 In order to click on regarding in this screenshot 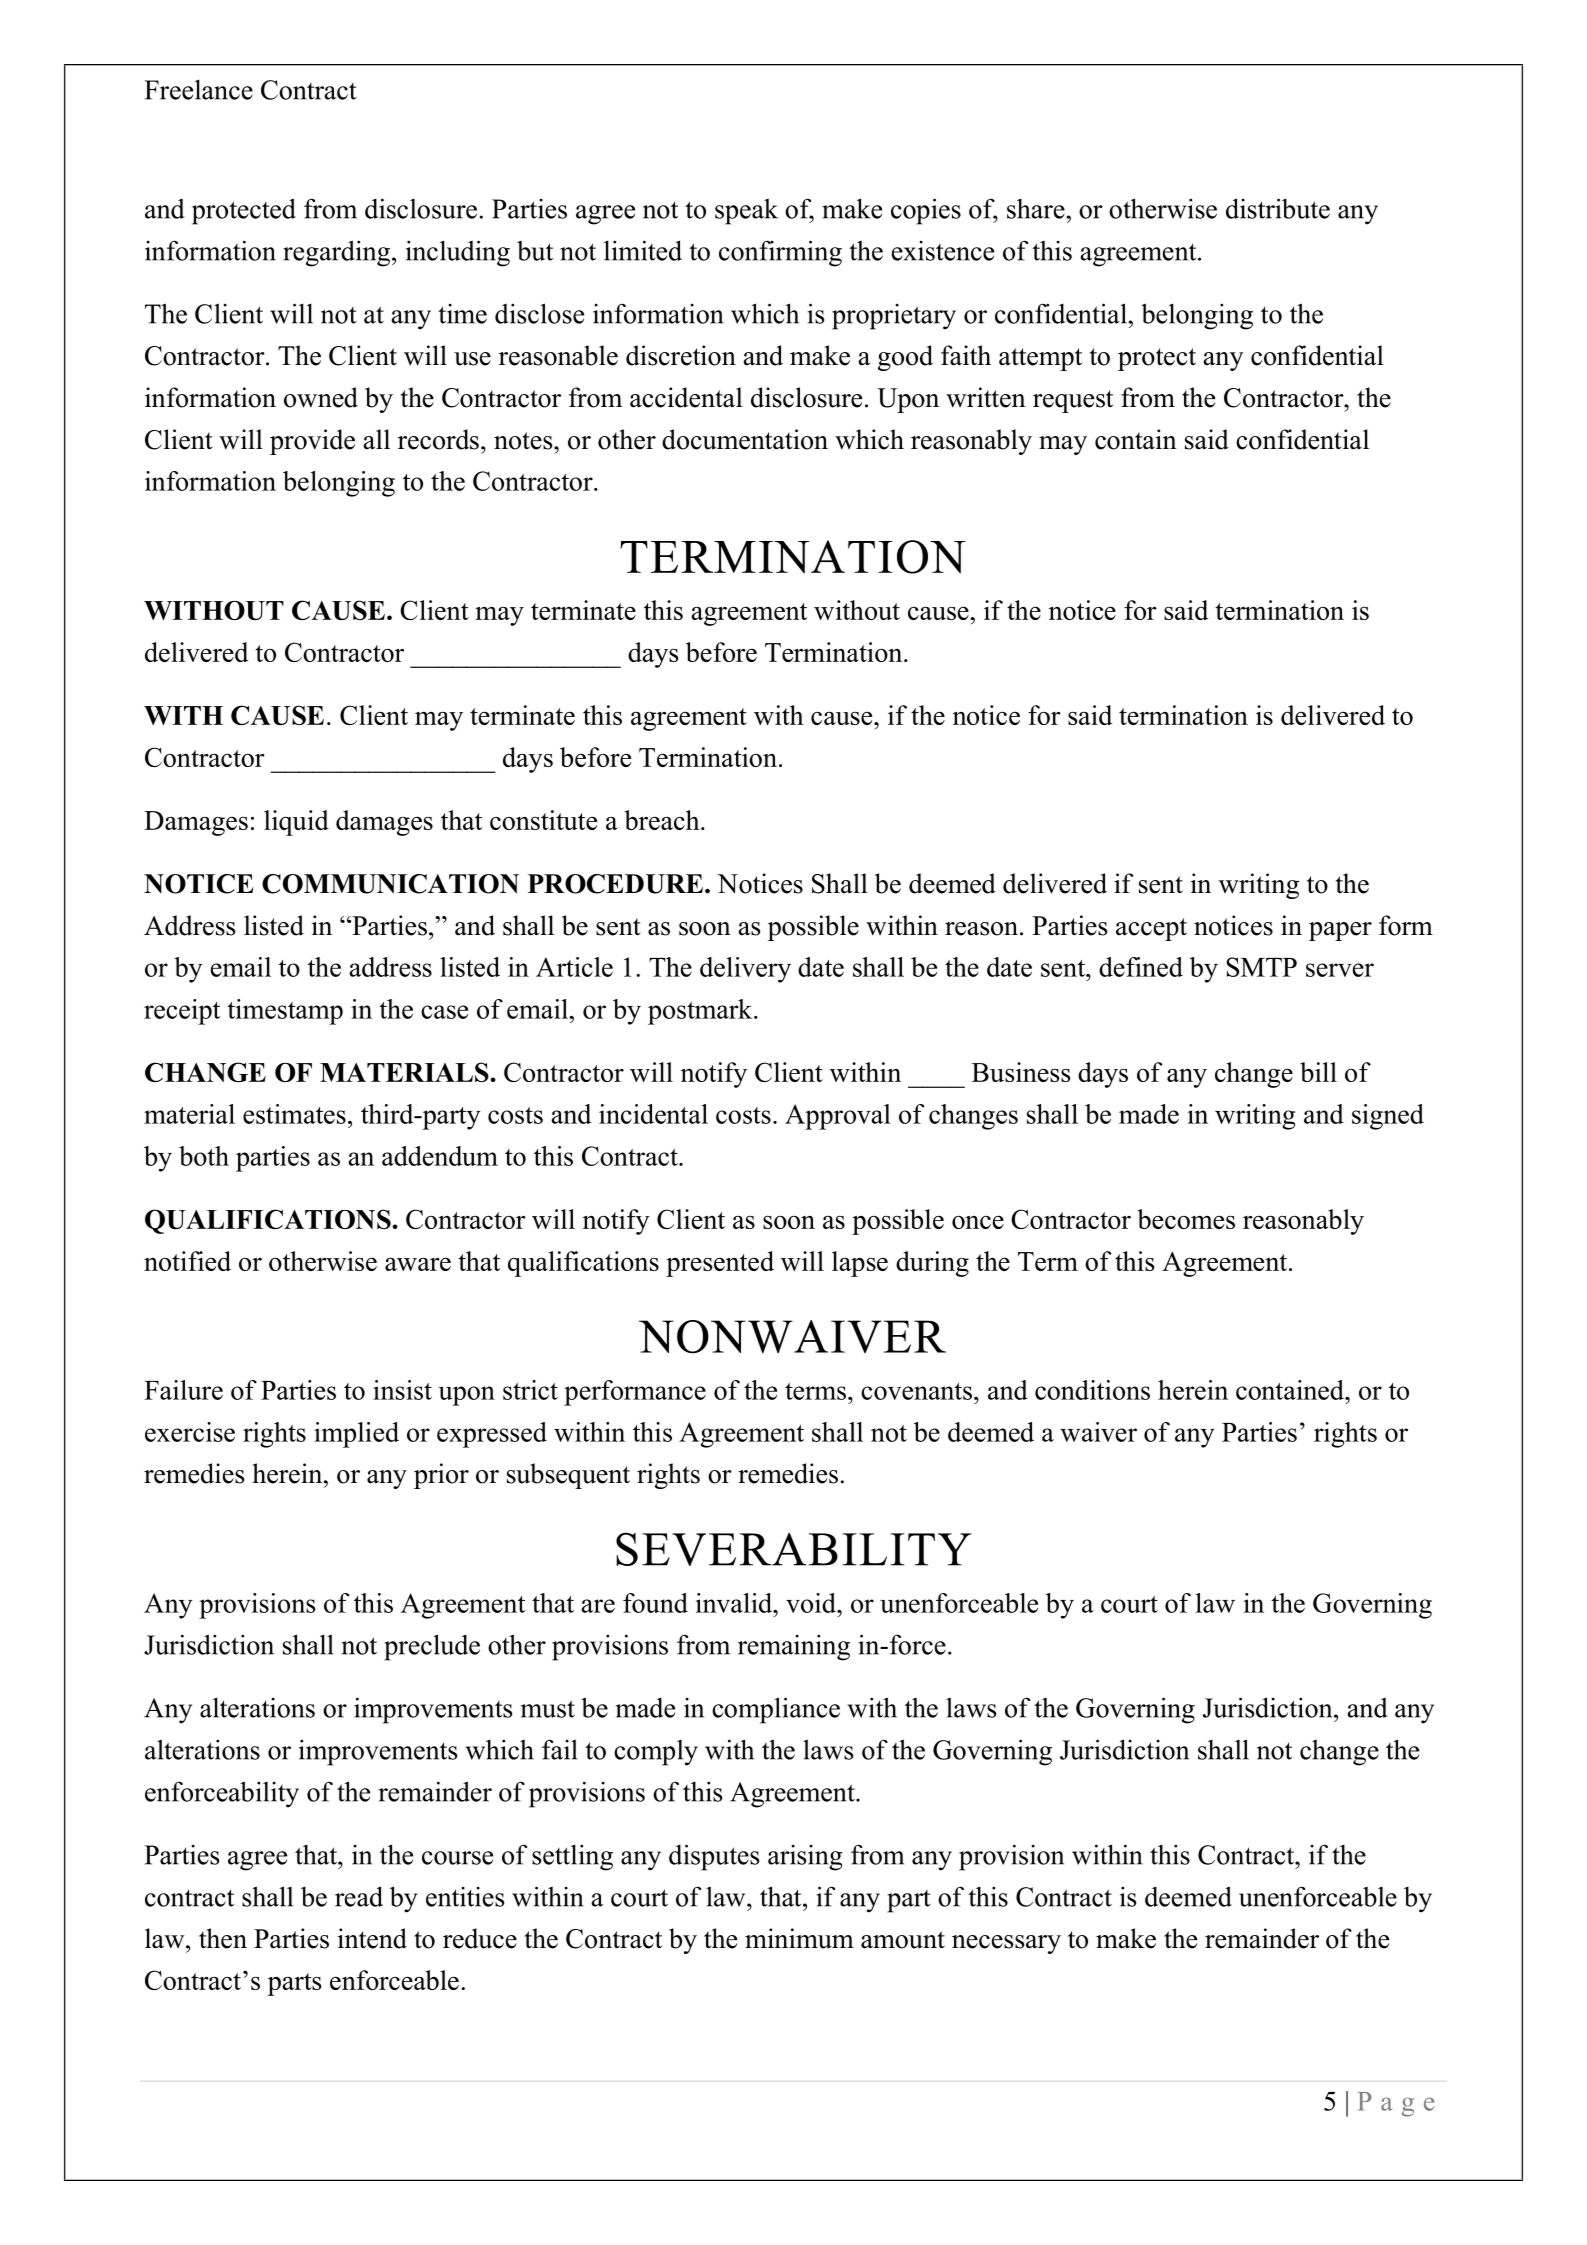, I will do `click(338, 253)`.
